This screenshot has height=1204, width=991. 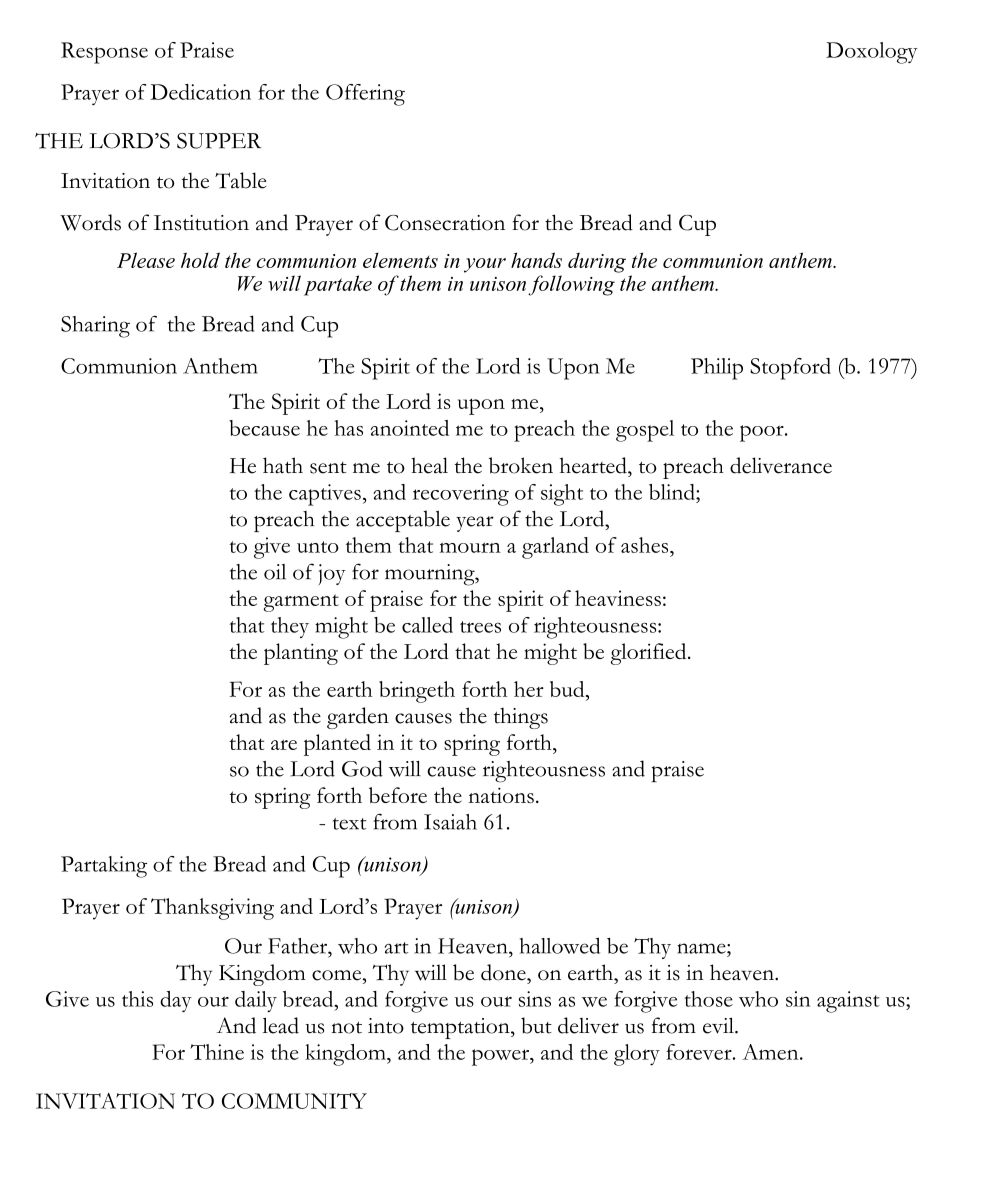 What do you see at coordinates (275, 572) in the screenshot?
I see `oil` at bounding box center [275, 572].
